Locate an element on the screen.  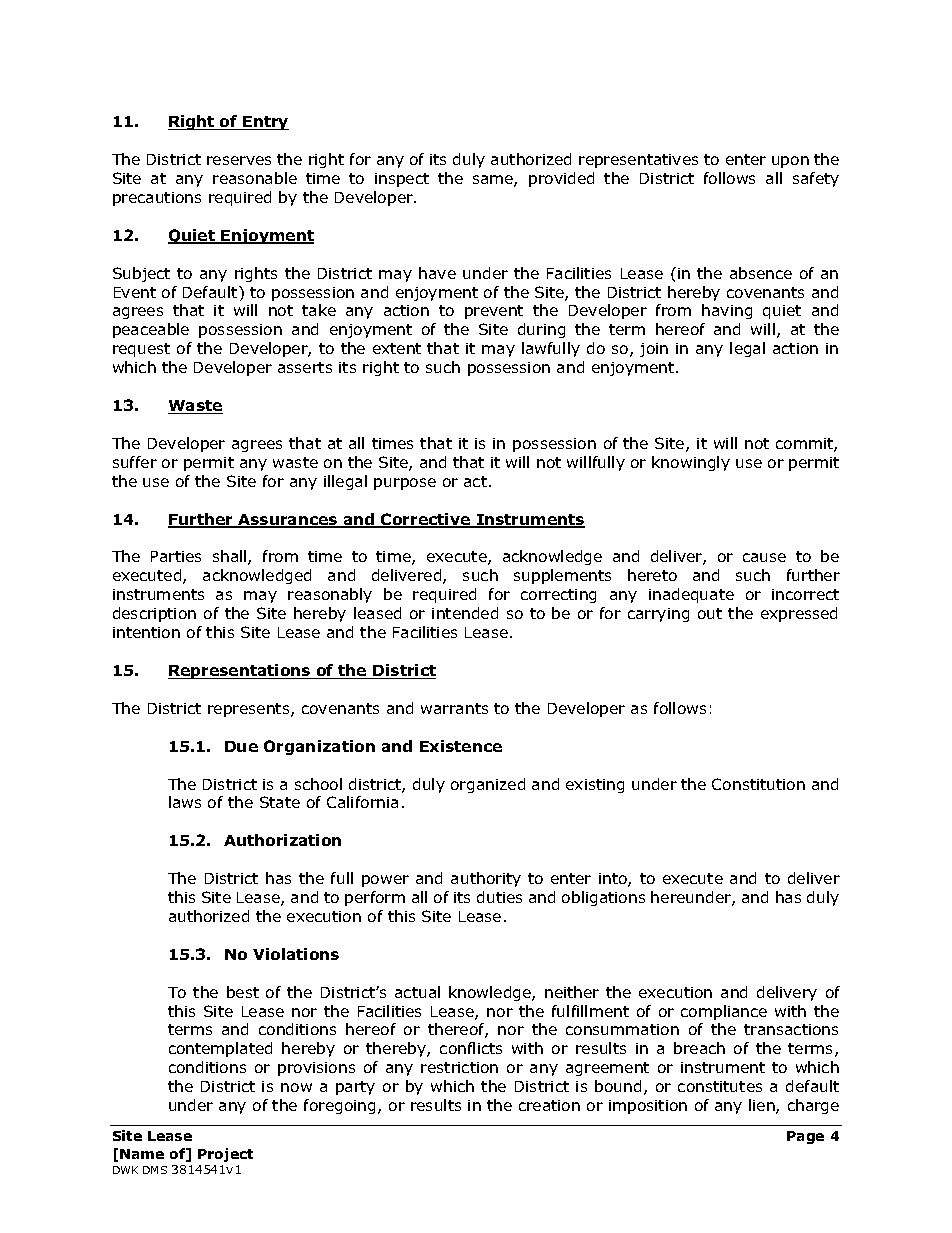
Representations is located at coordinates (240, 671).
